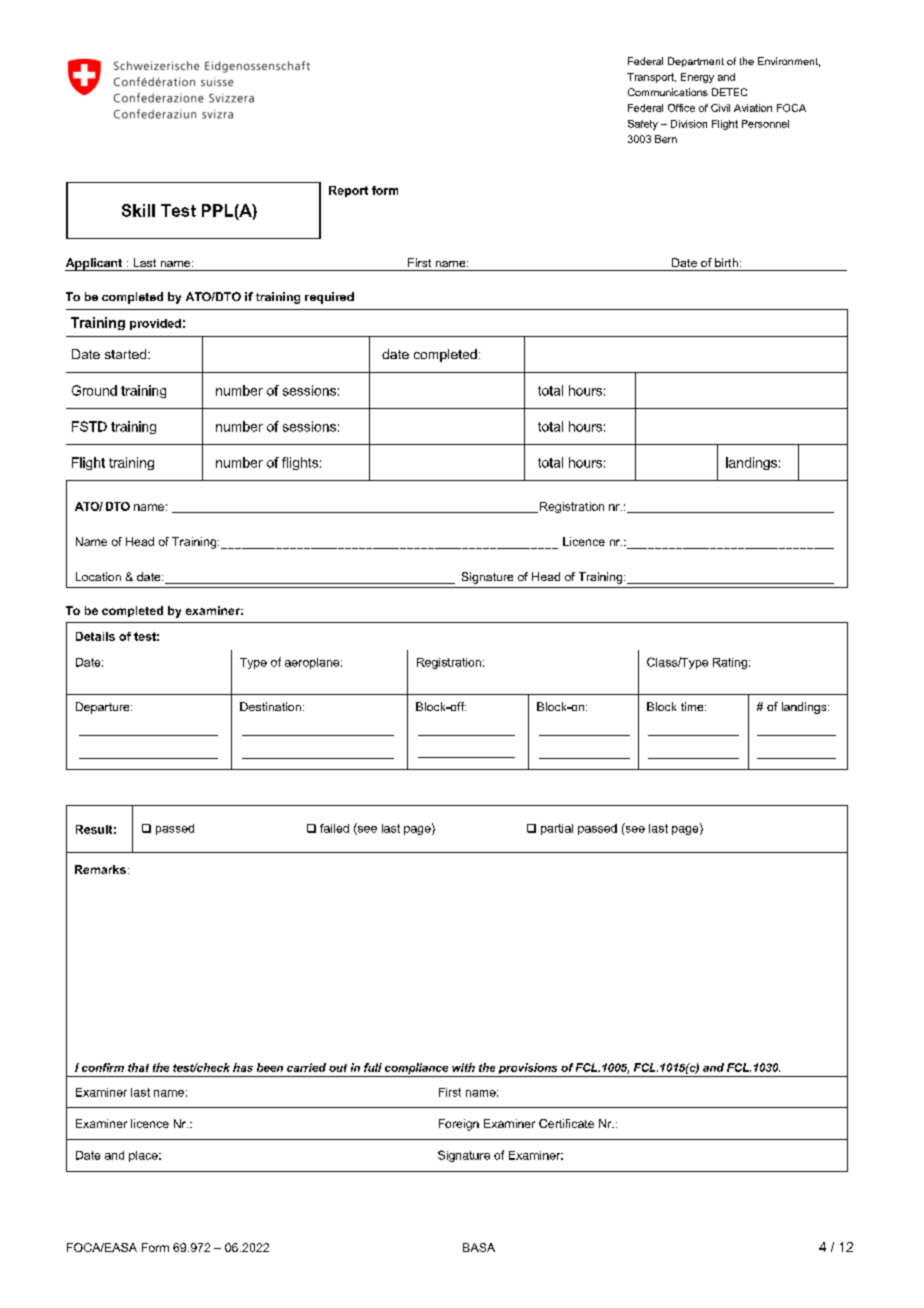 Image resolution: width=924 pixels, height=1308 pixels. What do you see at coordinates (697, 78) in the screenshot?
I see `Energy` at bounding box center [697, 78].
